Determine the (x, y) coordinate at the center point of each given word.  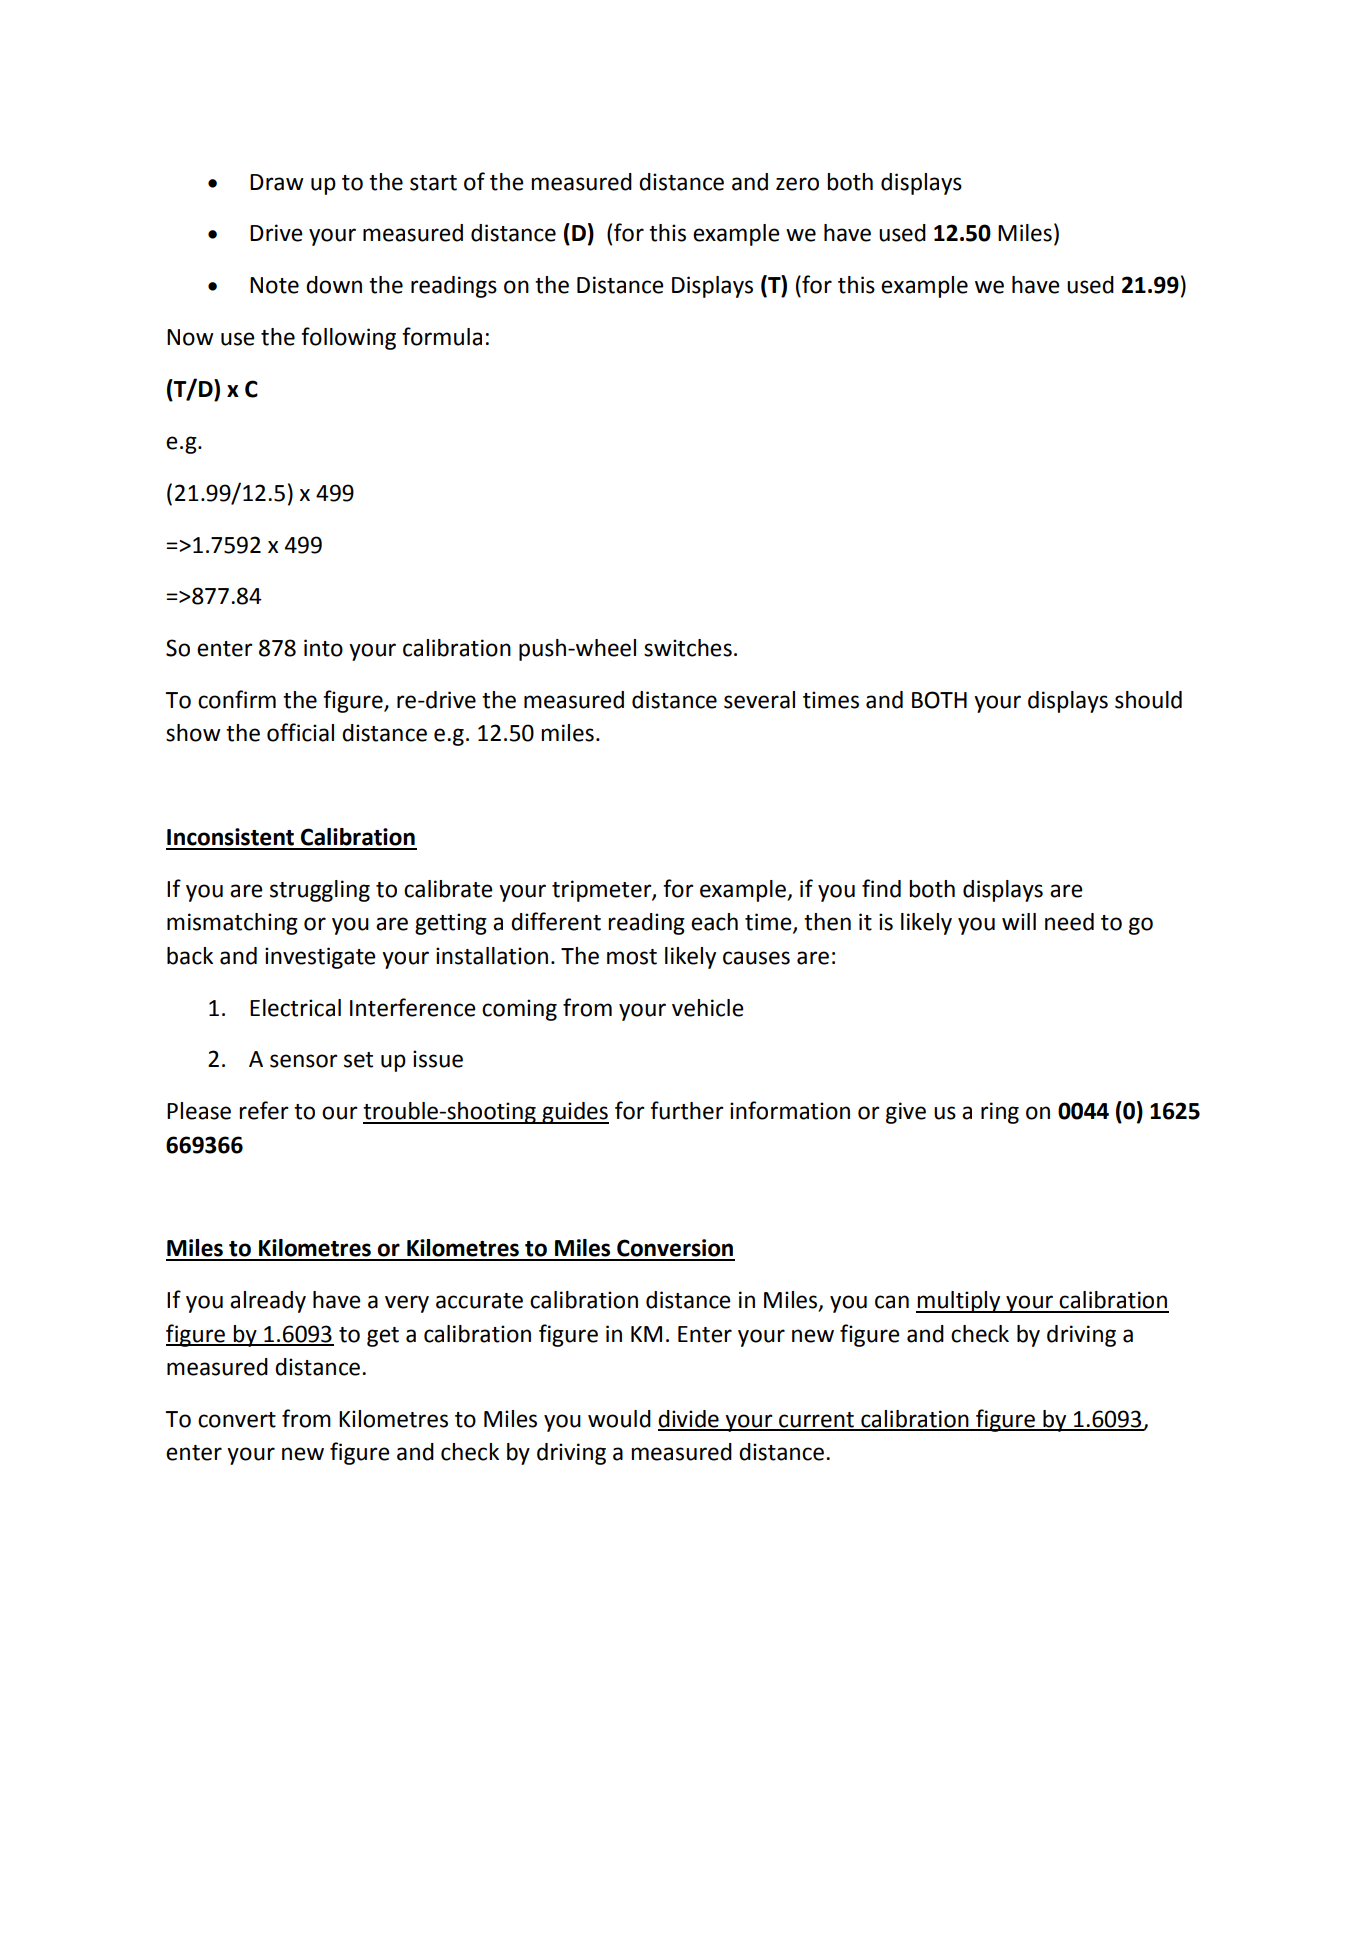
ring (1000, 1113)
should (1148, 700)
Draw (277, 182)
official (300, 732)
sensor (303, 1061)
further (686, 1110)
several (759, 700)
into (323, 648)
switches (688, 648)
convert (237, 1420)
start (433, 183)
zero (797, 184)
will (1019, 921)
